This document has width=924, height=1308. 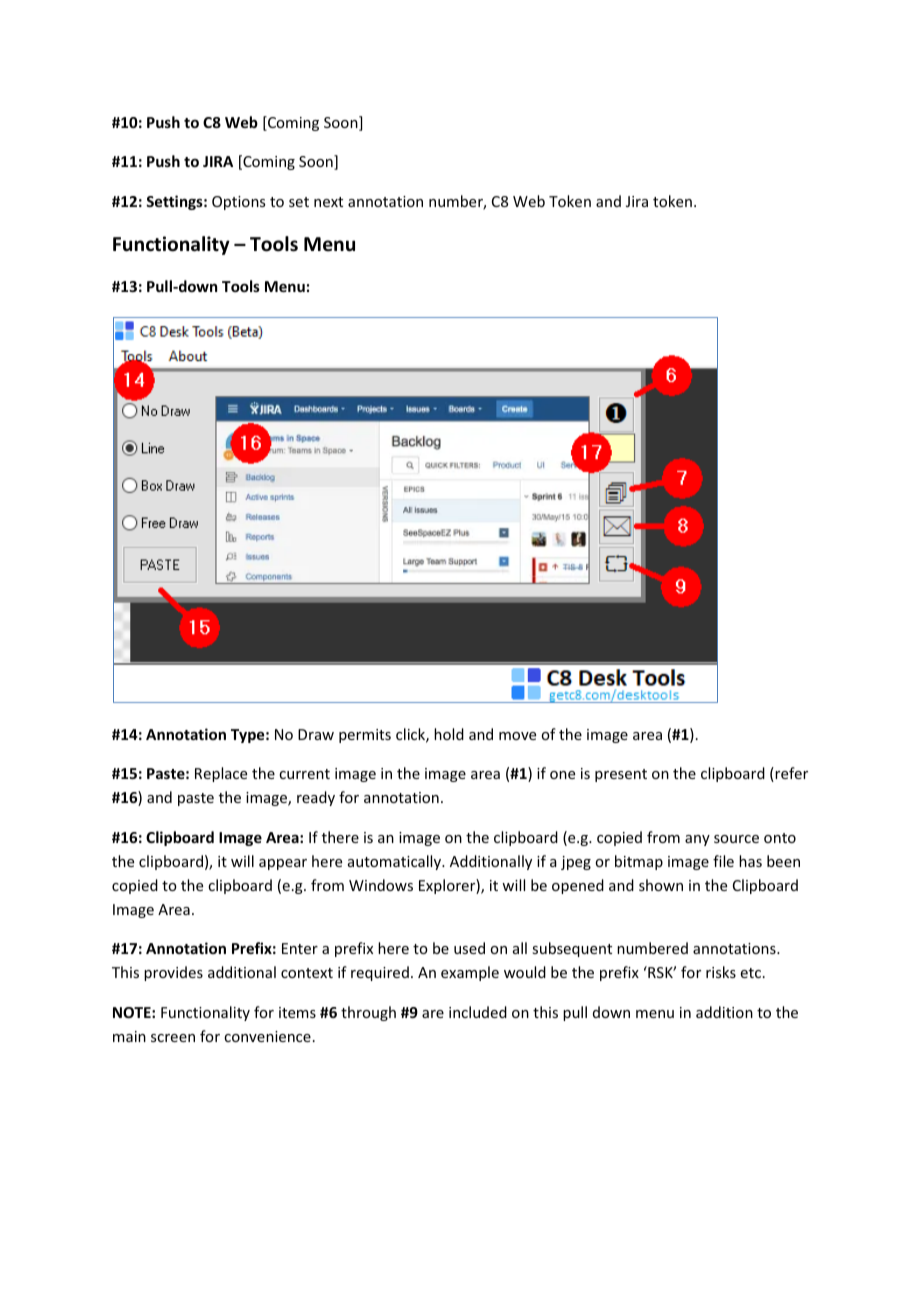 What do you see at coordinates (517, 736) in the document?
I see `move` at bounding box center [517, 736].
